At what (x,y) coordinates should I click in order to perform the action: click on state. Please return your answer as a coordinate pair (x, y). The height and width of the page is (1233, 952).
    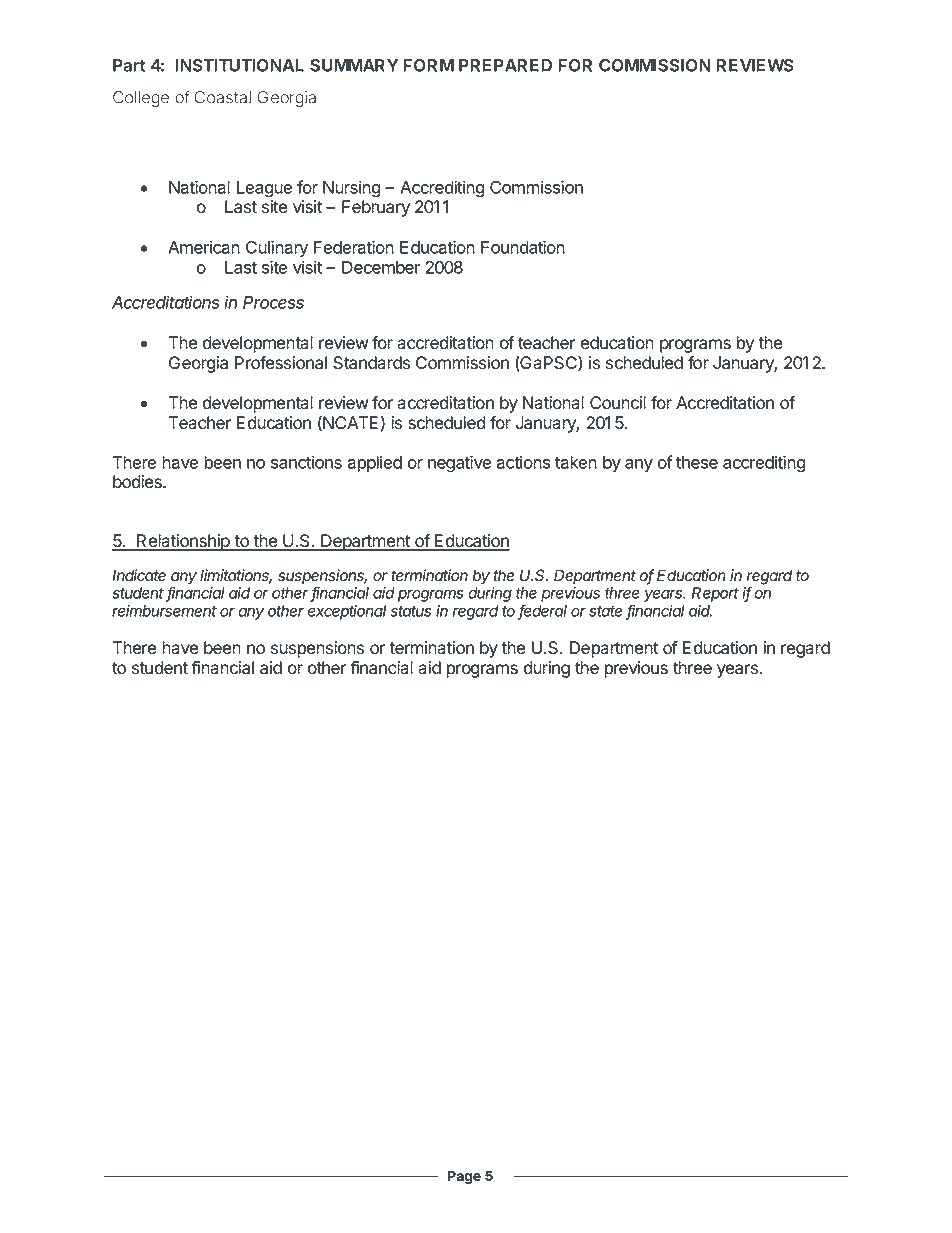
    Looking at the image, I should click on (607, 613).
